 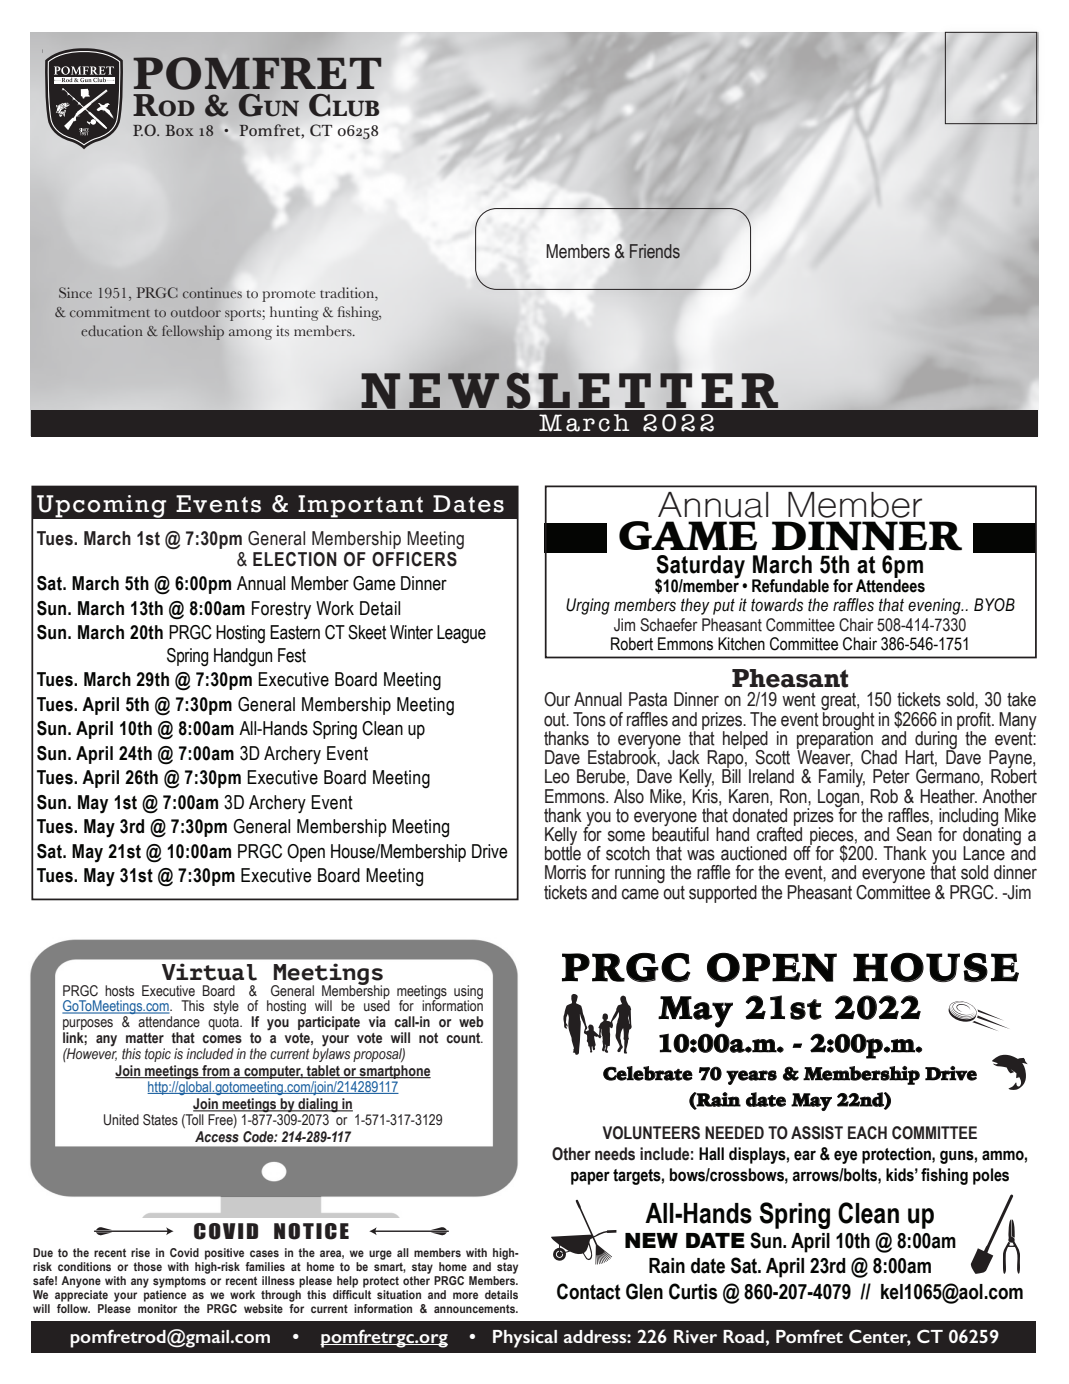 I want to click on Box, so click(x=180, y=130).
